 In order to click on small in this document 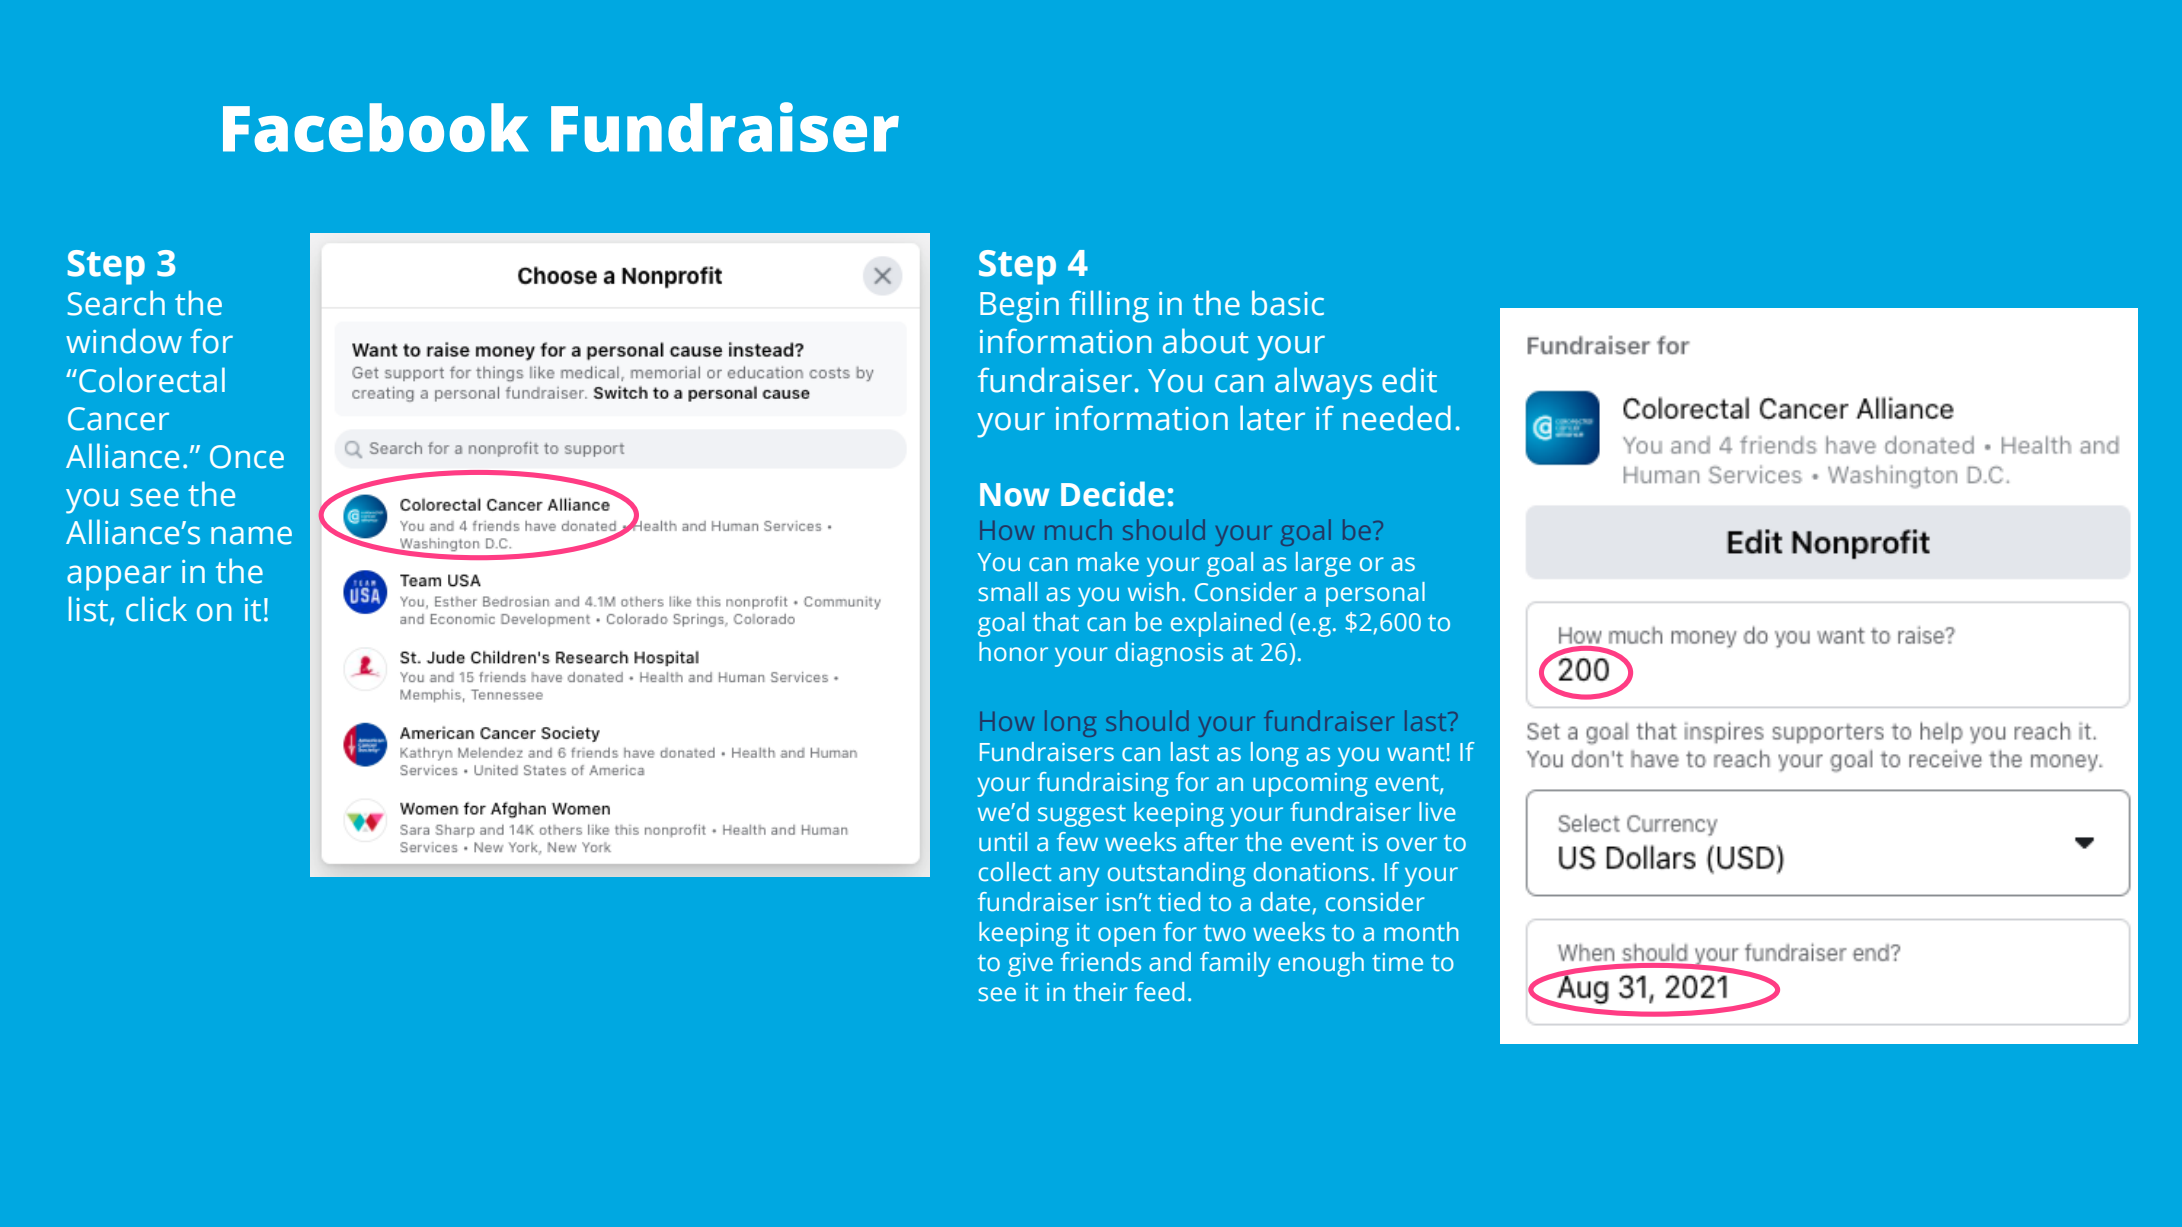, I will do `click(1008, 592)`.
